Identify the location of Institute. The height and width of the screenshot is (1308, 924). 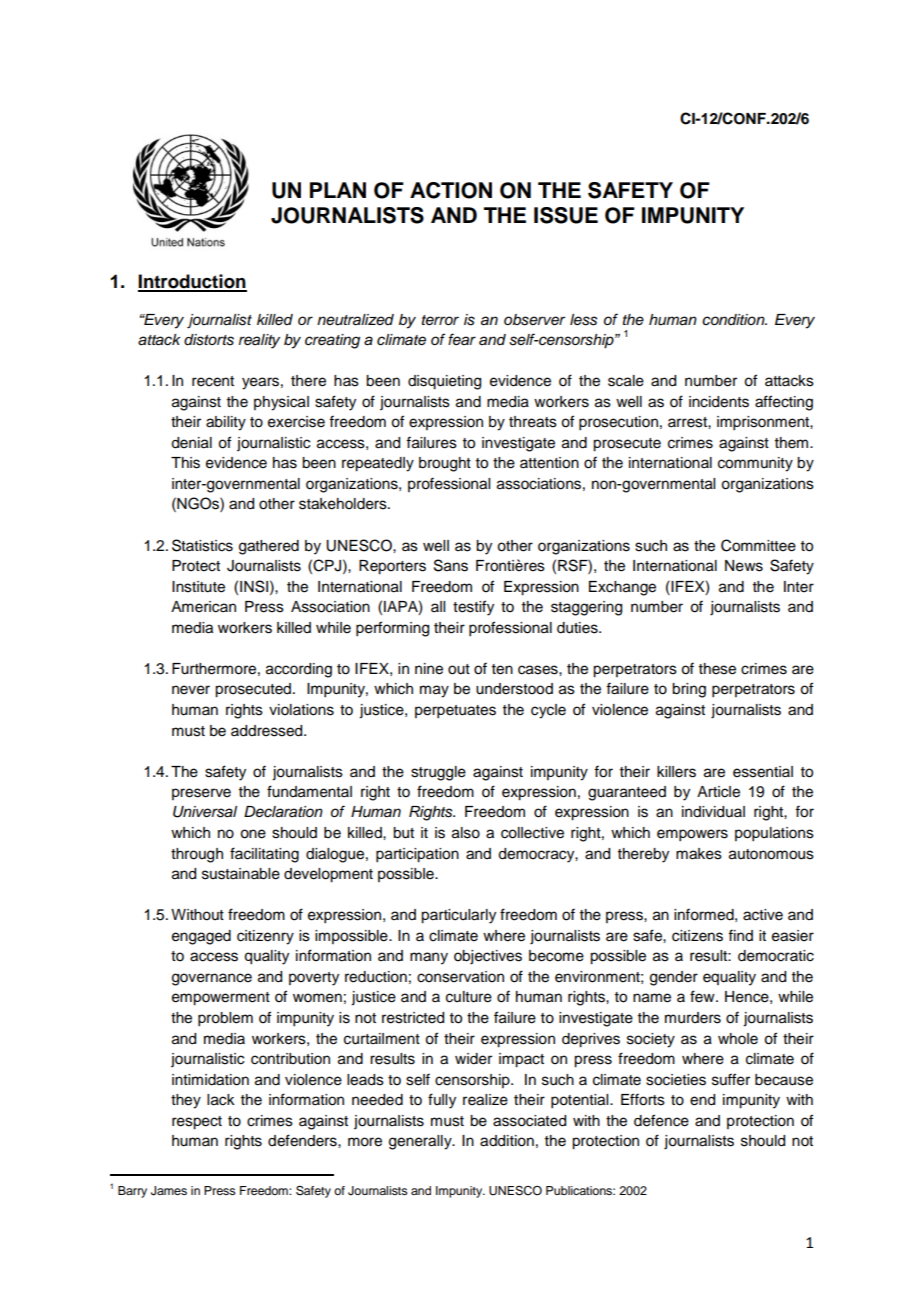
(198, 587).
